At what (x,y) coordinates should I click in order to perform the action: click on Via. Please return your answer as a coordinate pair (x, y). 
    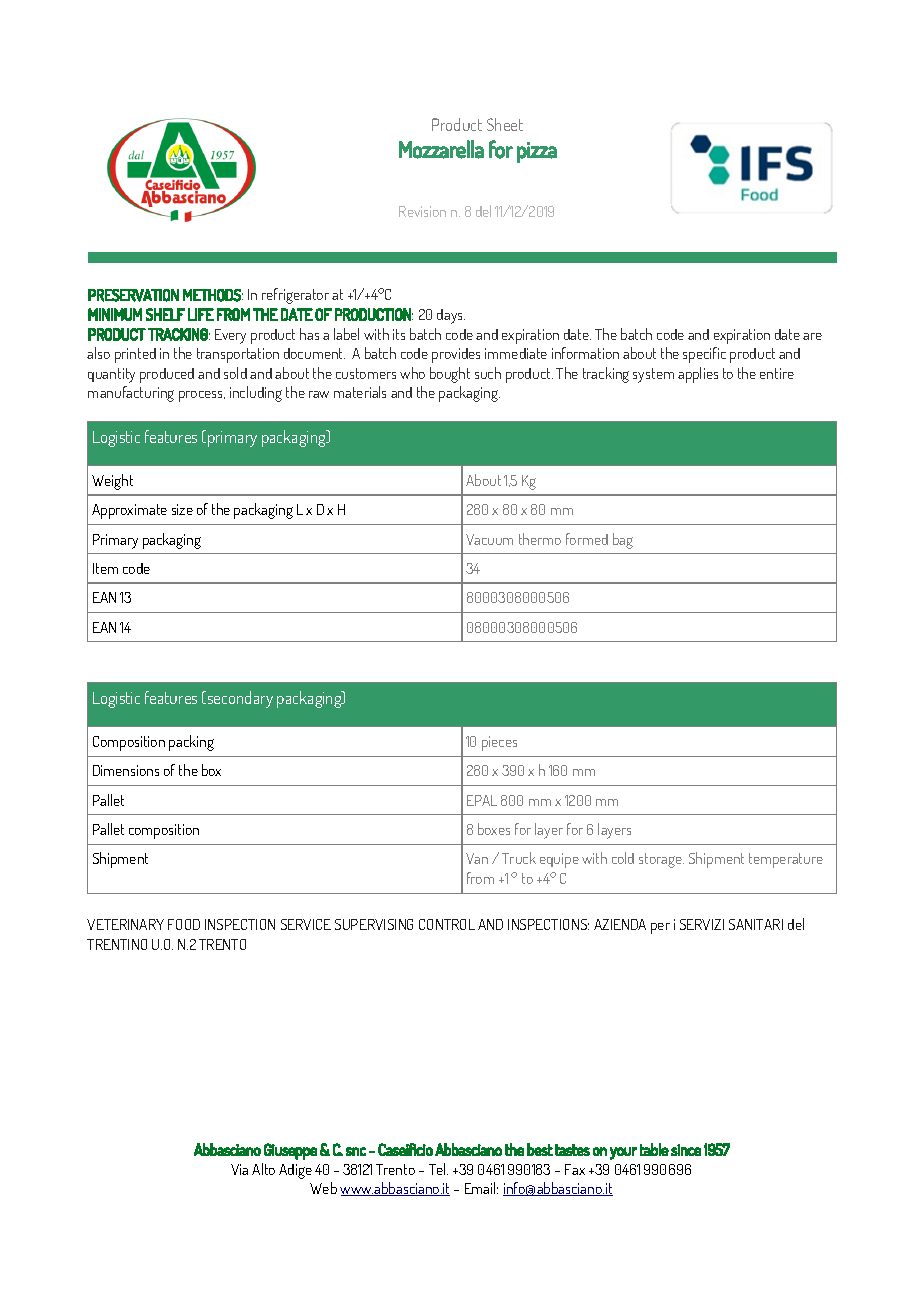
    Looking at the image, I should click on (239, 1169).
